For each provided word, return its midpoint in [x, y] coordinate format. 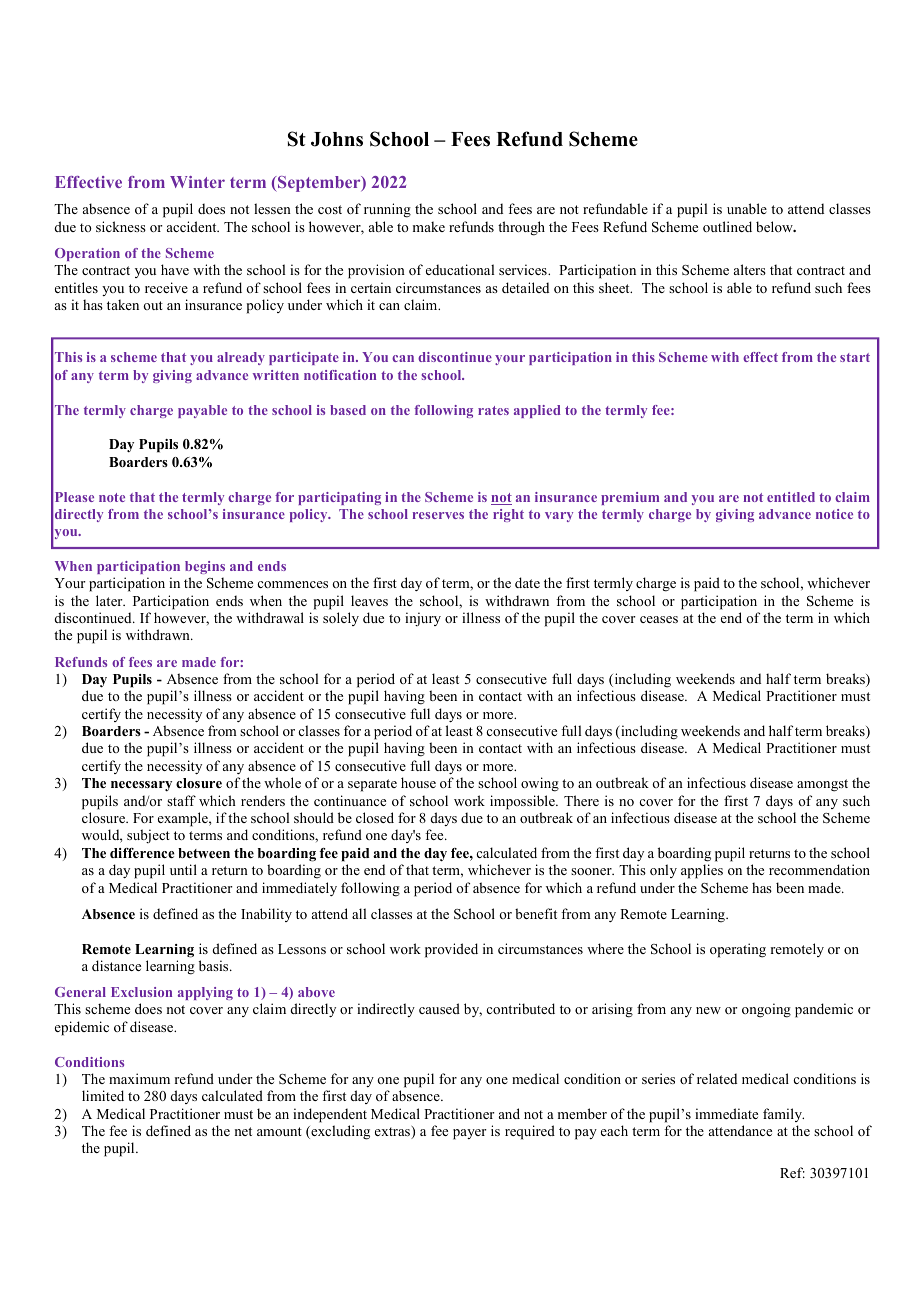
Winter [197, 182]
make [429, 226]
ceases [659, 619]
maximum [139, 1078]
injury [423, 619]
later [110, 600]
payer [470, 1134]
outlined [727, 226]
